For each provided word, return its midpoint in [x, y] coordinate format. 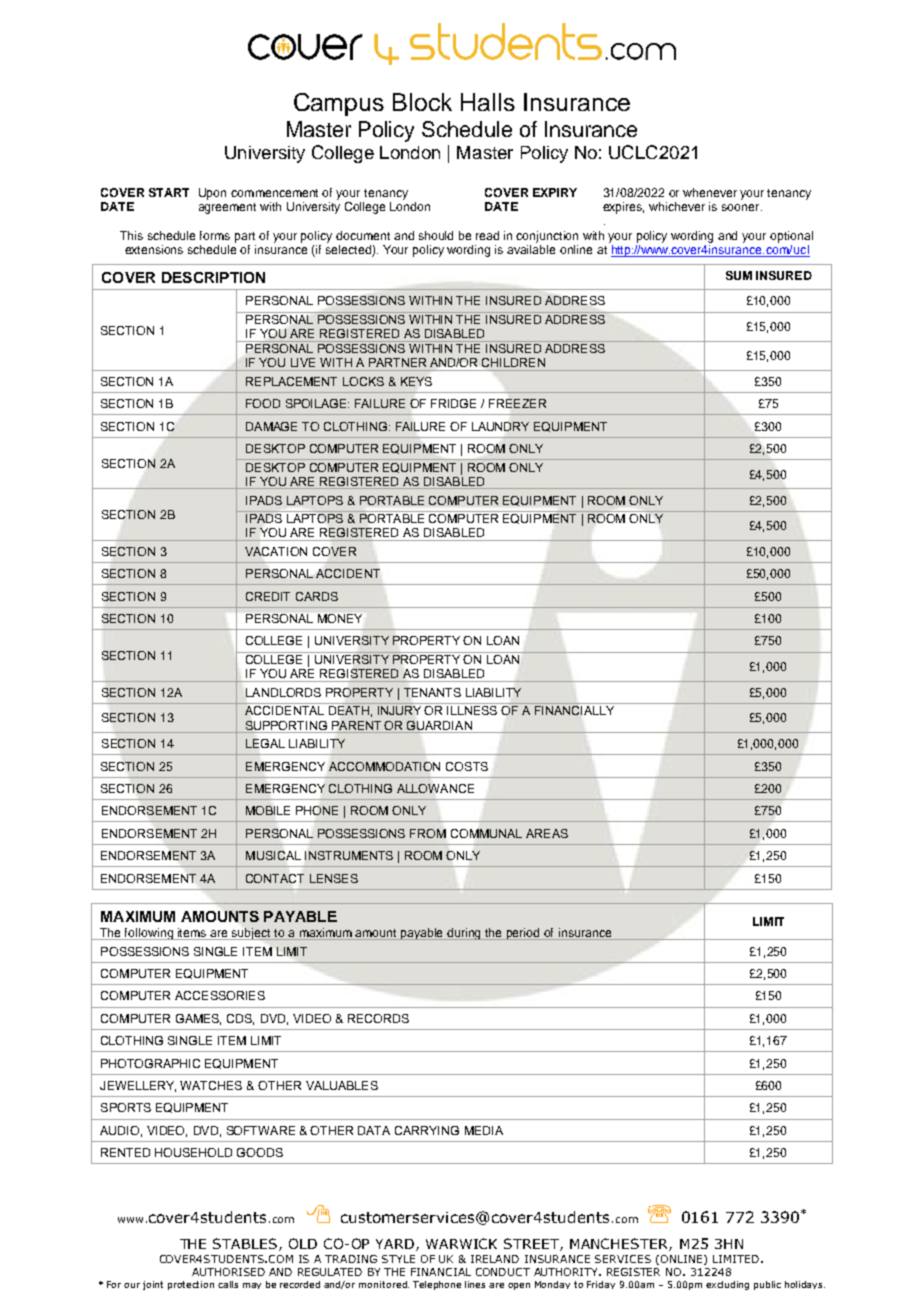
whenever [710, 192]
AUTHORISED [228, 1272]
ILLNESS [472, 710]
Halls [488, 102]
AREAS [547, 833]
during [465, 934]
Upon [212, 194]
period [524, 934]
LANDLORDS [283, 692]
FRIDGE [453, 403]
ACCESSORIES [220, 995]
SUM [739, 275]
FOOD [263, 403]
